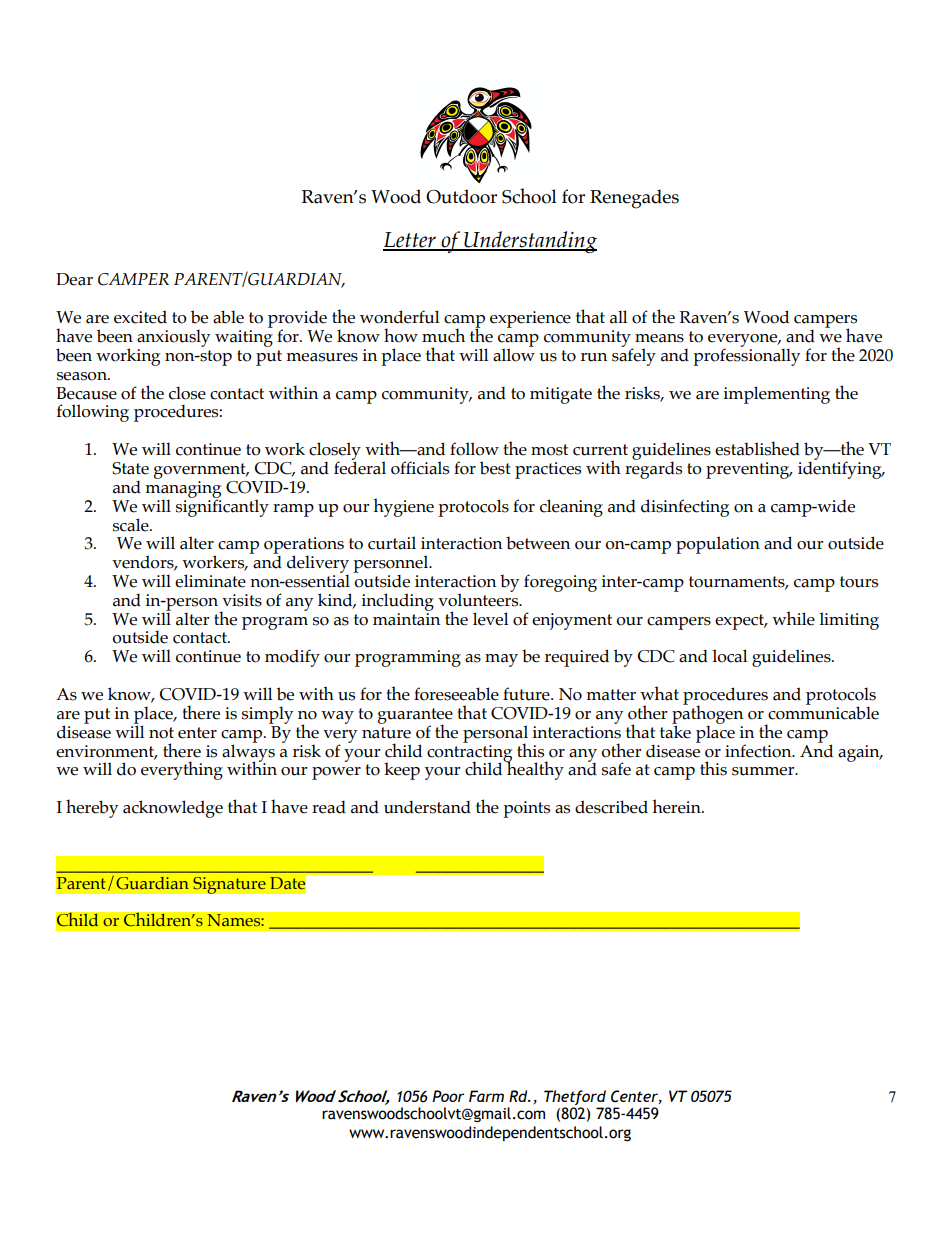  Describe the element at coordinates (74, 279) in the screenshot. I see `Dear` at that location.
